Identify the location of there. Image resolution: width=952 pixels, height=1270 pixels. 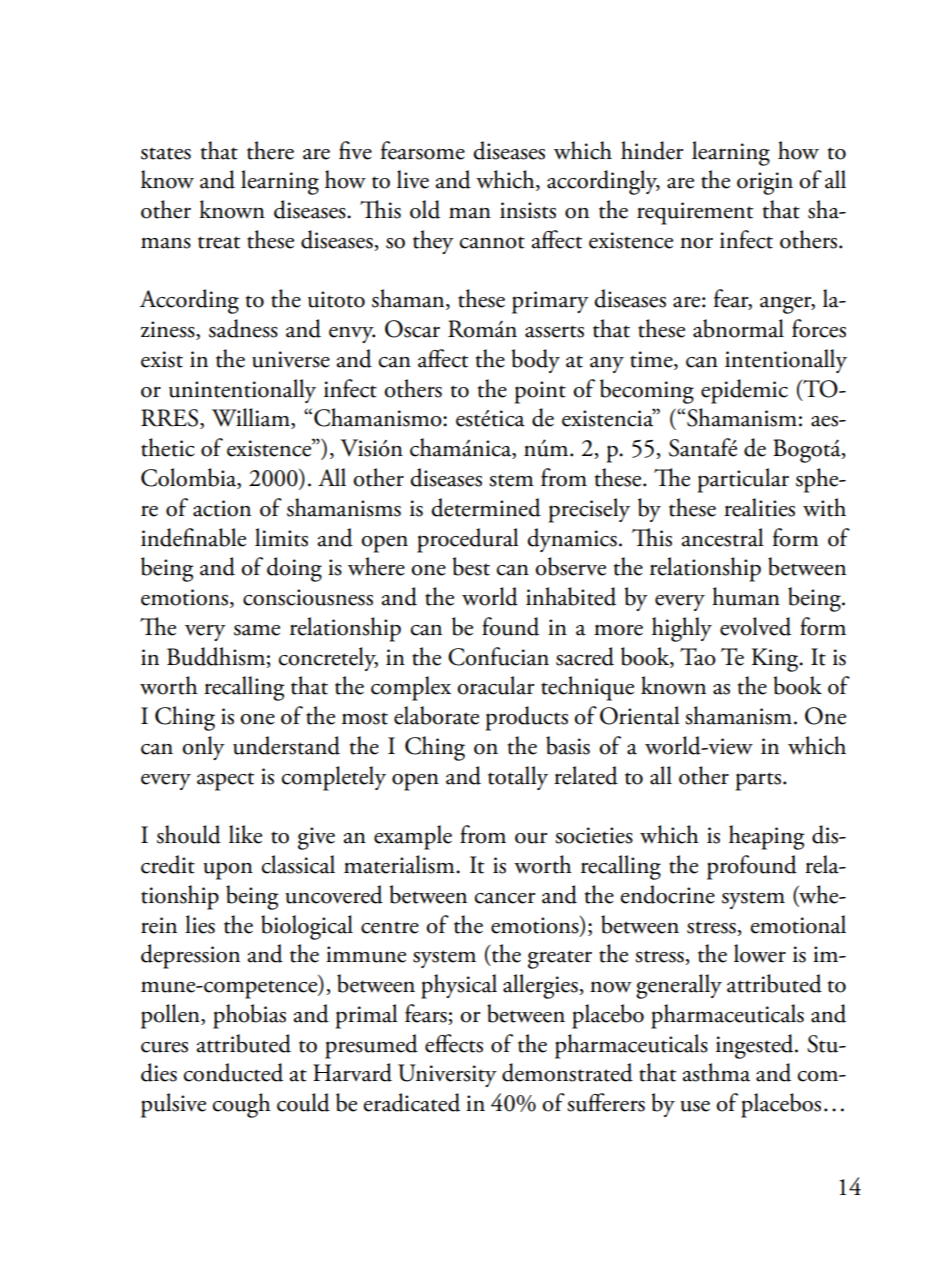
(270, 150).
